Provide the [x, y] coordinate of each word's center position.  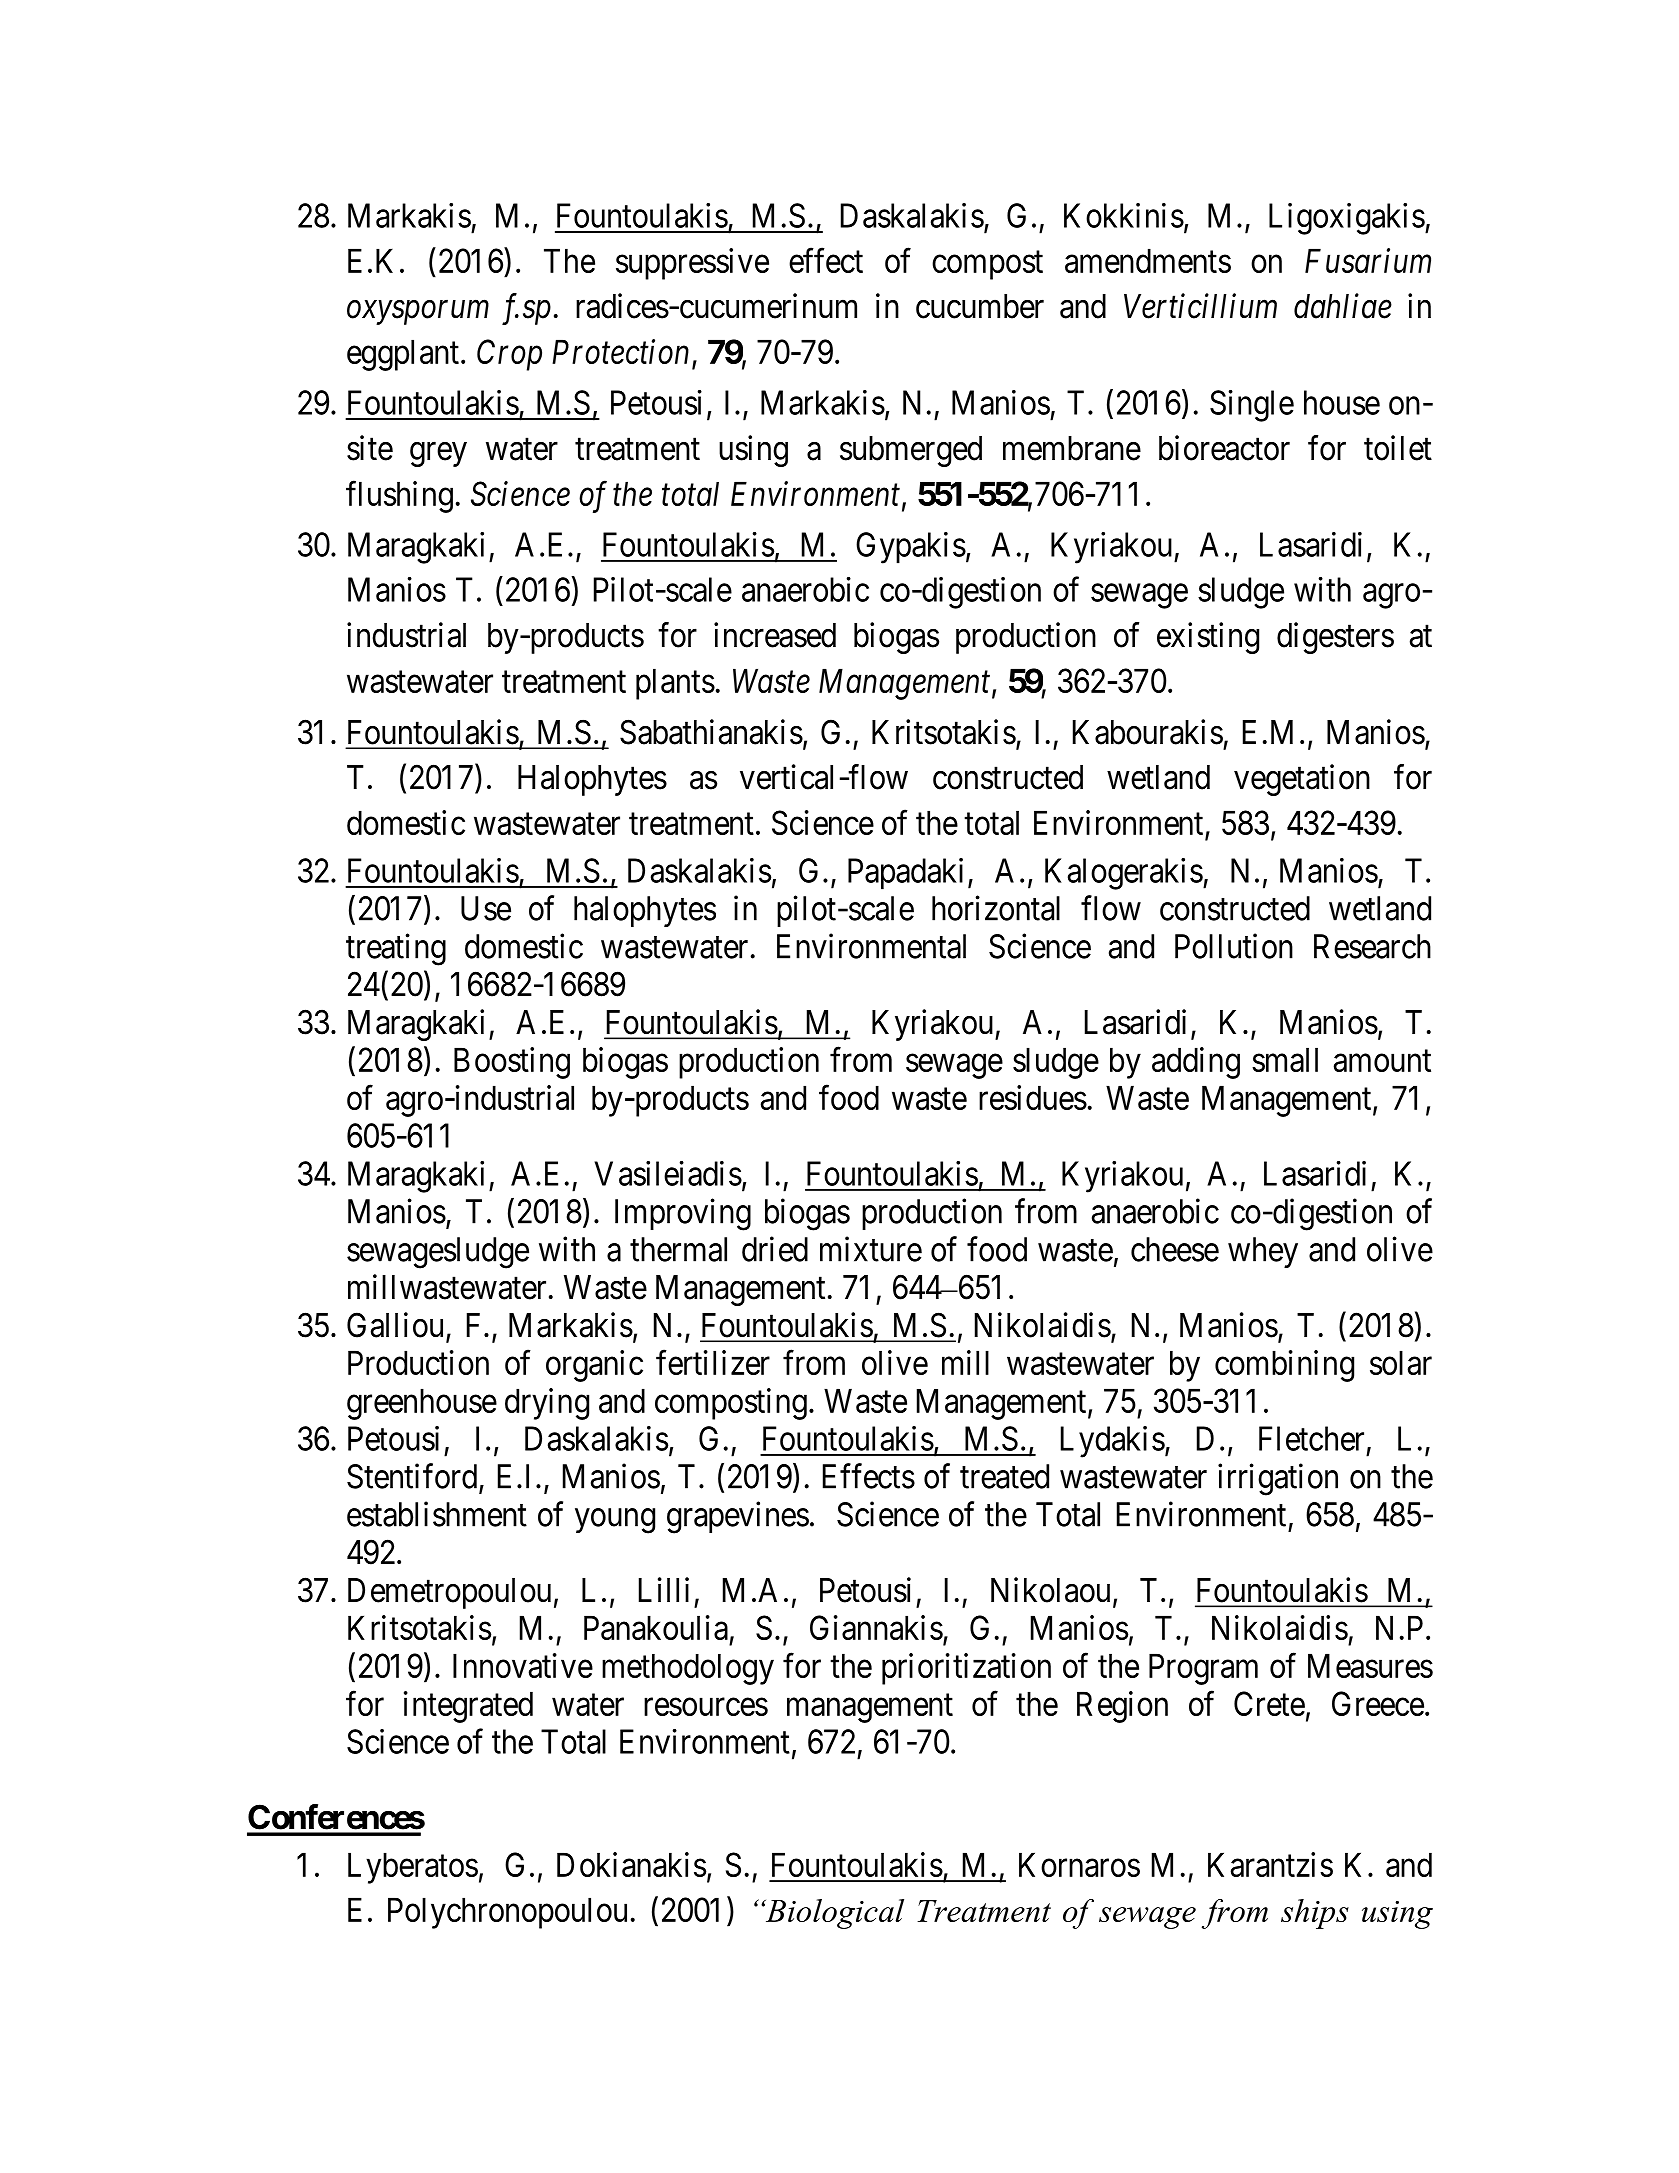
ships [1315, 1914]
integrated [468, 1707]
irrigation [1278, 1479]
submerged [911, 451]
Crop [509, 355]
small [1285, 1059]
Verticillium [1200, 306]
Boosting [512, 1063]
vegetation [1302, 780]
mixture [871, 1249]
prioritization [966, 1669]
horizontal [996, 908]
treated [1004, 1476]
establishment [437, 1514]
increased [775, 635]
